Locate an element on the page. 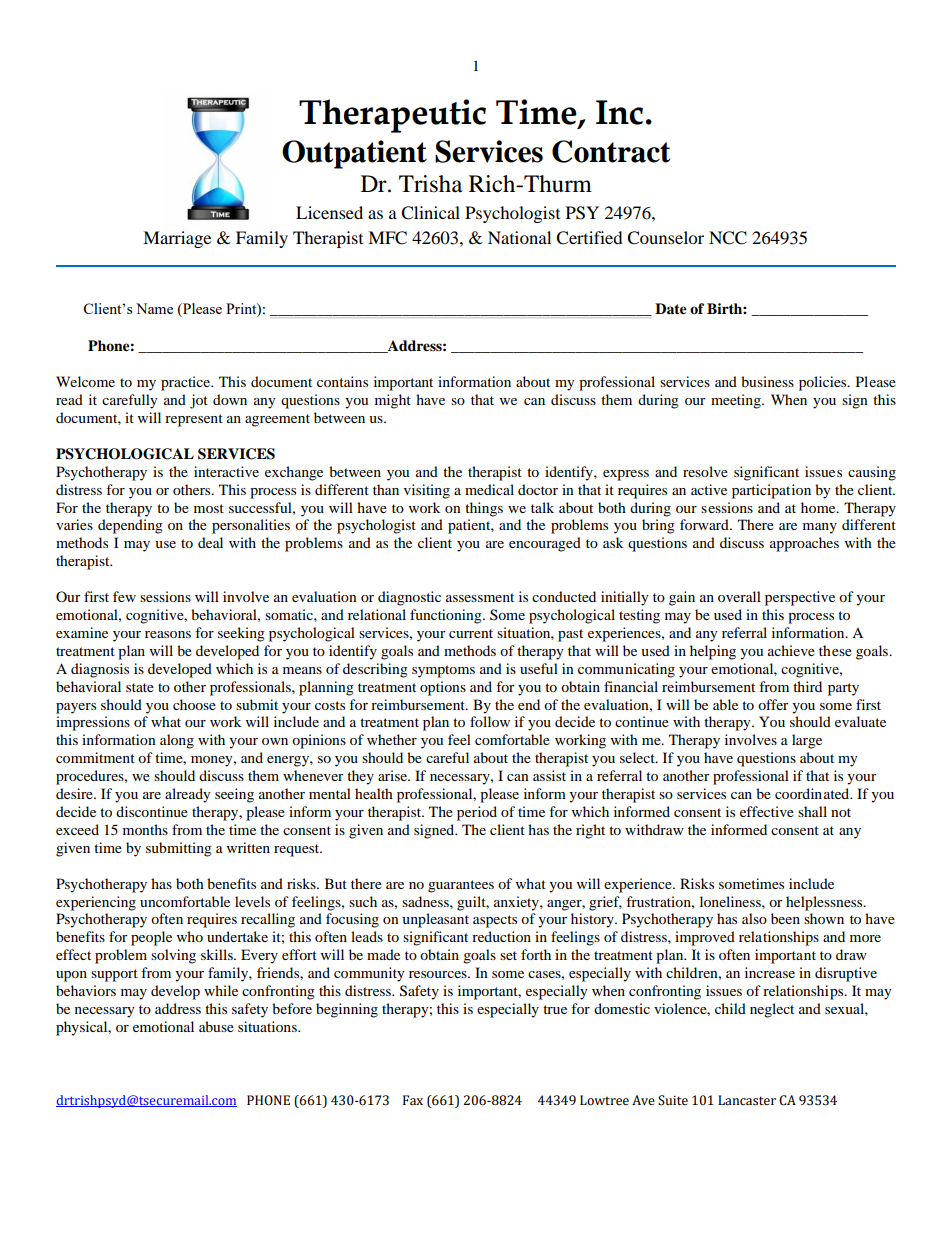  Trisha is located at coordinates (430, 184).
